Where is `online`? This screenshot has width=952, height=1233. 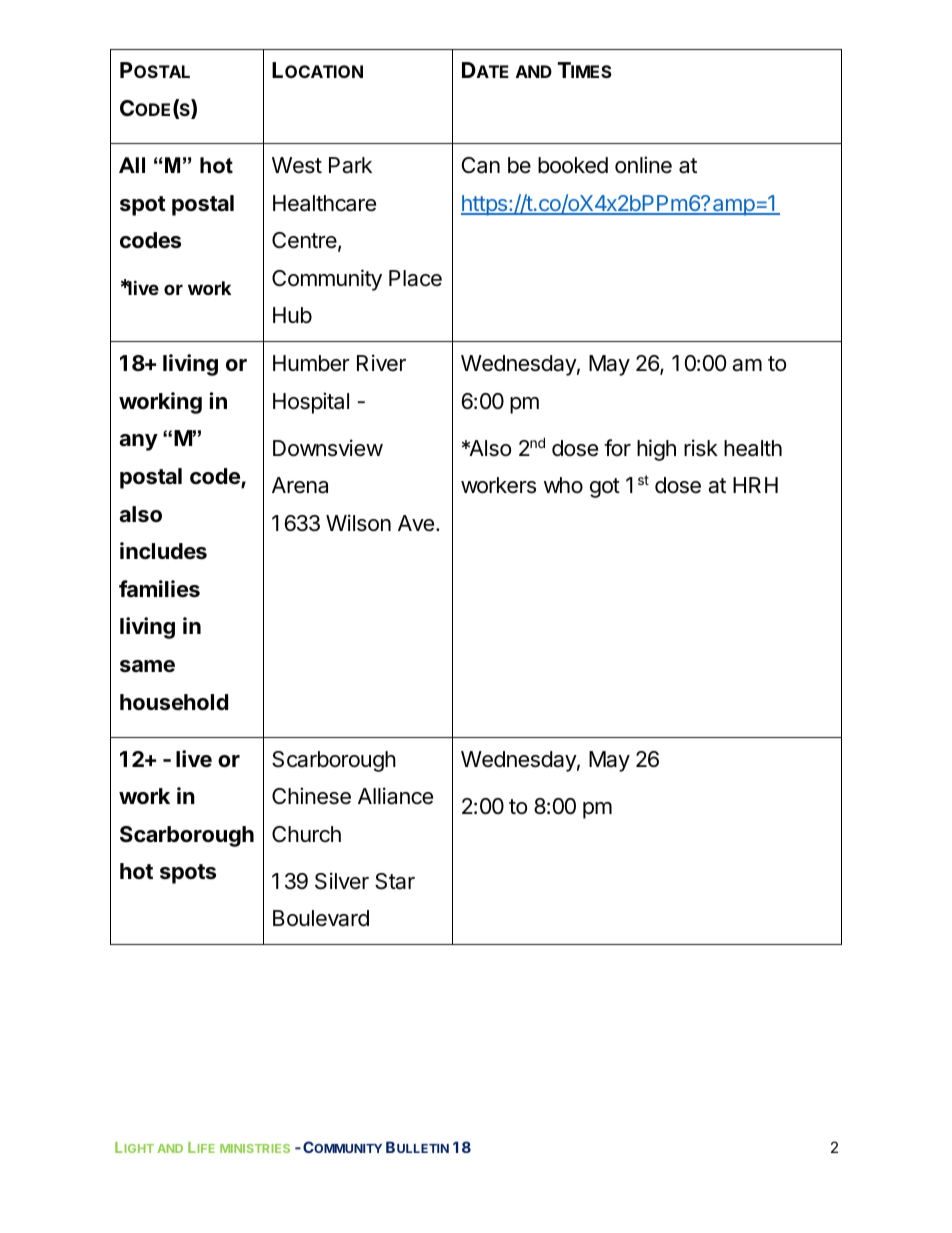
online is located at coordinates (643, 165).
